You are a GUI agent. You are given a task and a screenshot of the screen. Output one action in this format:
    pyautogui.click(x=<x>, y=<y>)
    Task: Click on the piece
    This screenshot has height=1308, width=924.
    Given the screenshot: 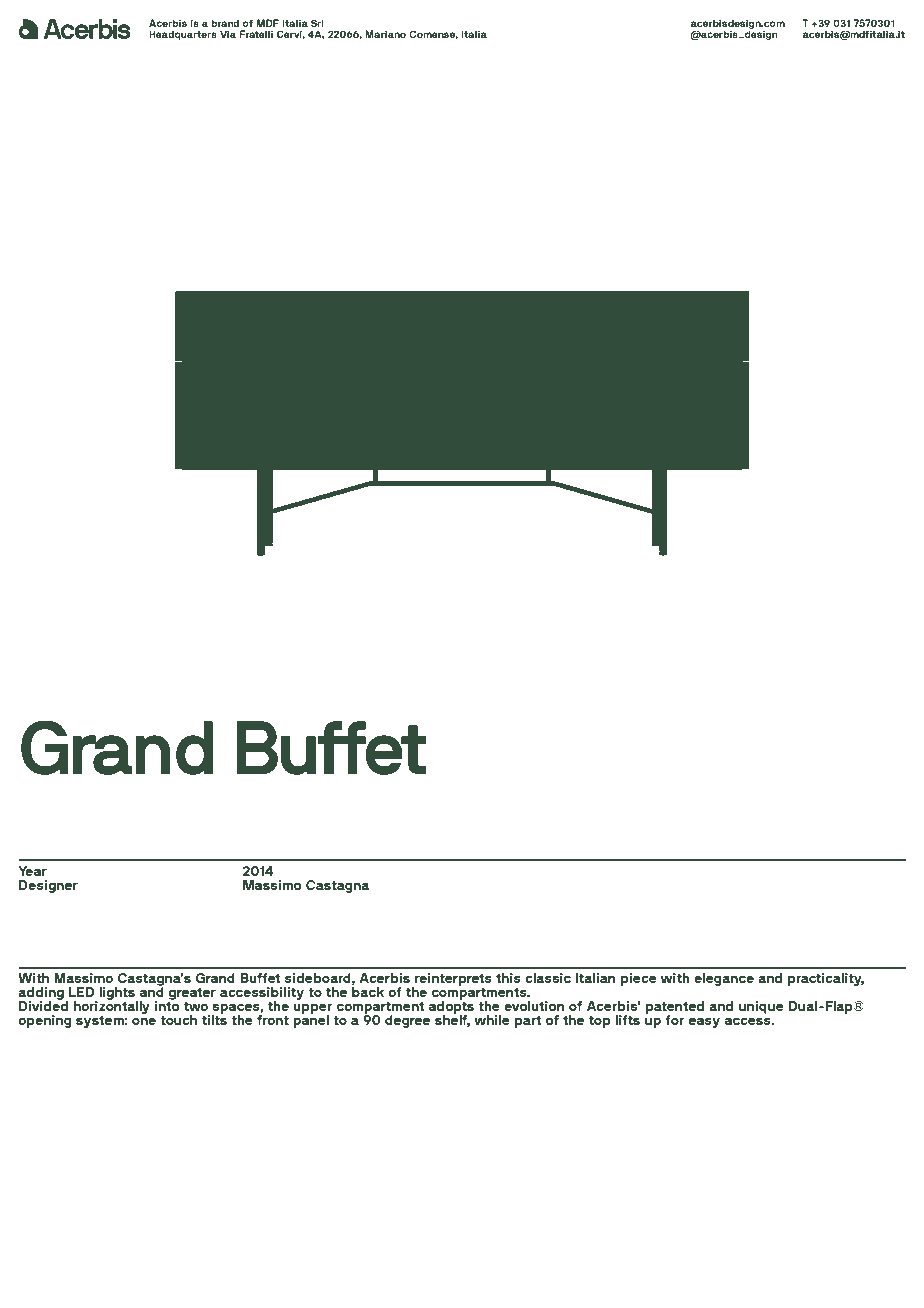 What is the action you would take?
    pyautogui.click(x=639, y=979)
